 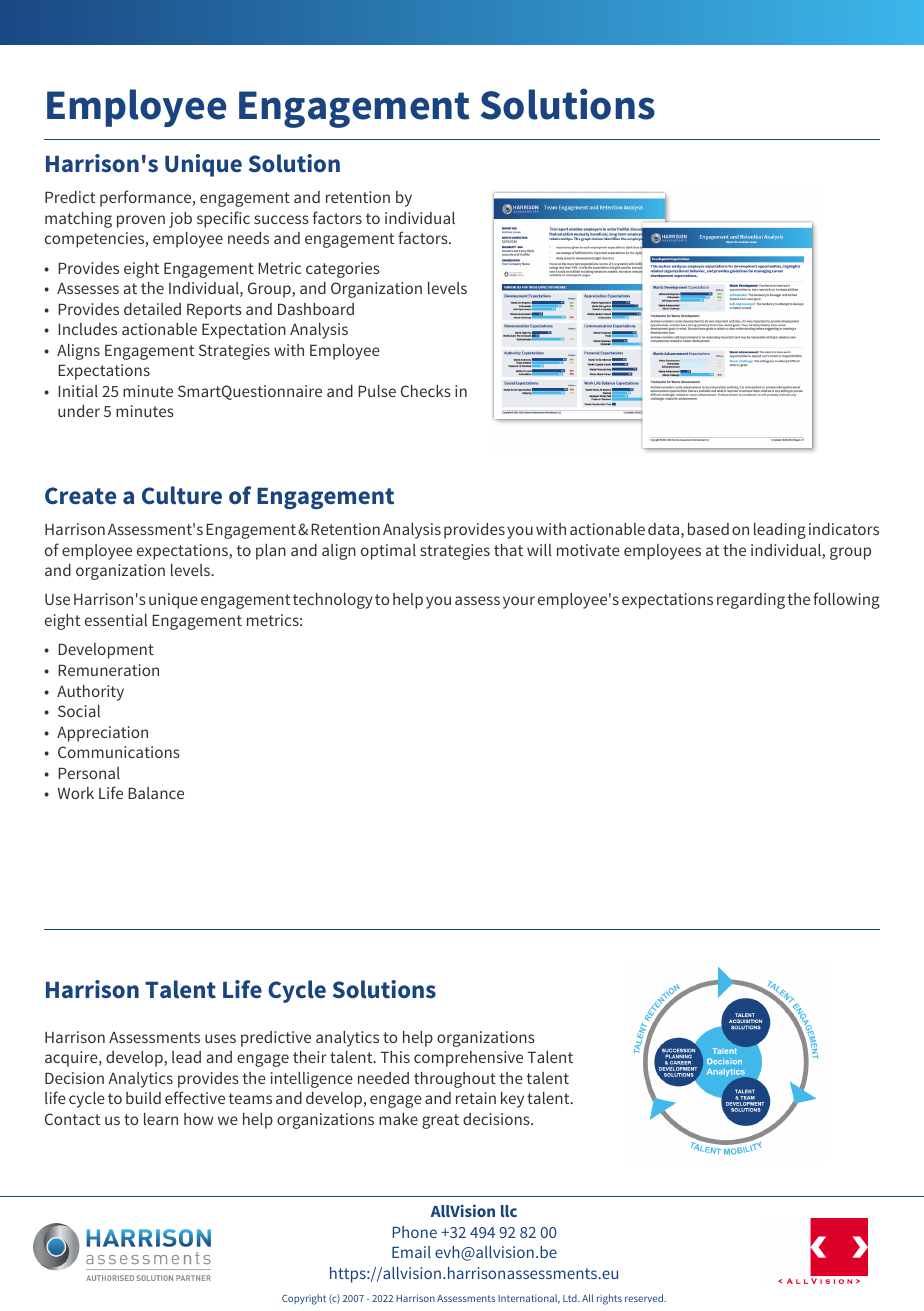 I want to click on categories, so click(x=343, y=270).
